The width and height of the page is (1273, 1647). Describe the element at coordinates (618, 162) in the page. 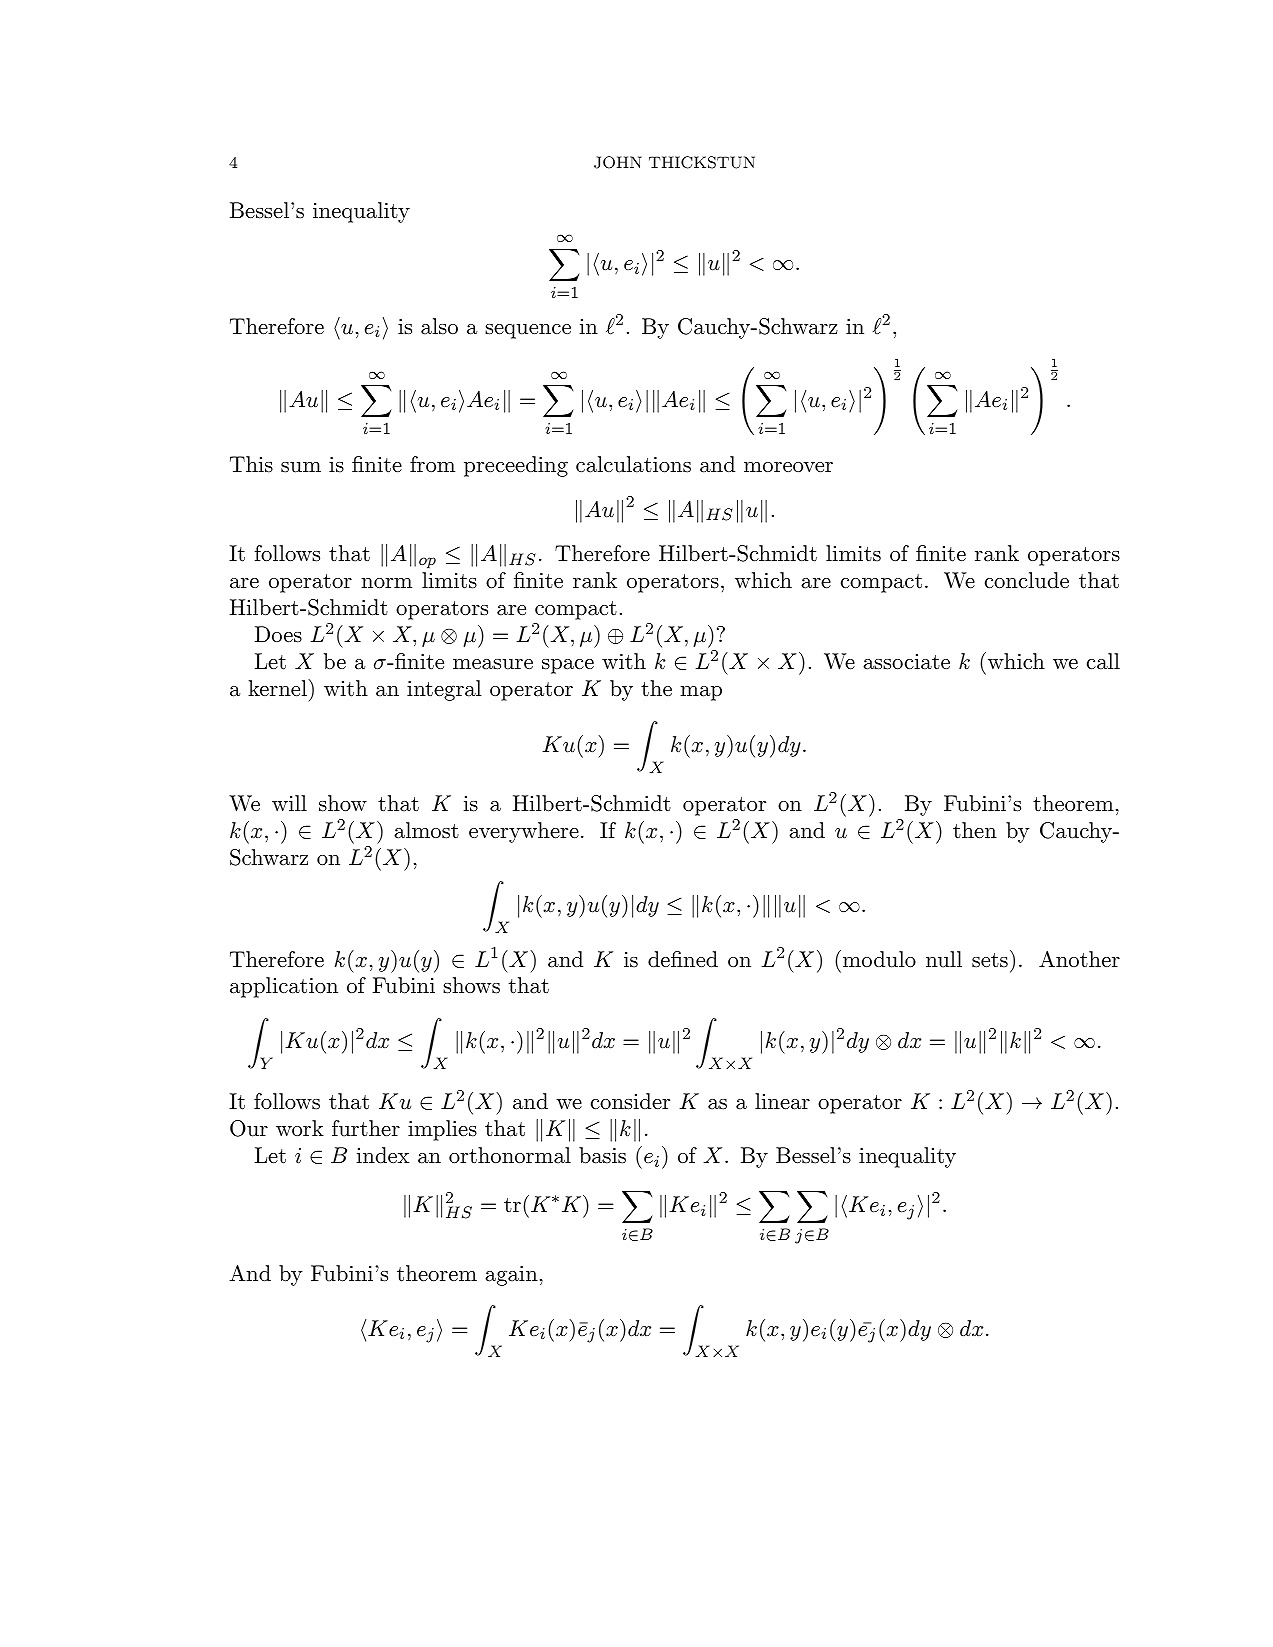

I see `JOHN` at that location.
